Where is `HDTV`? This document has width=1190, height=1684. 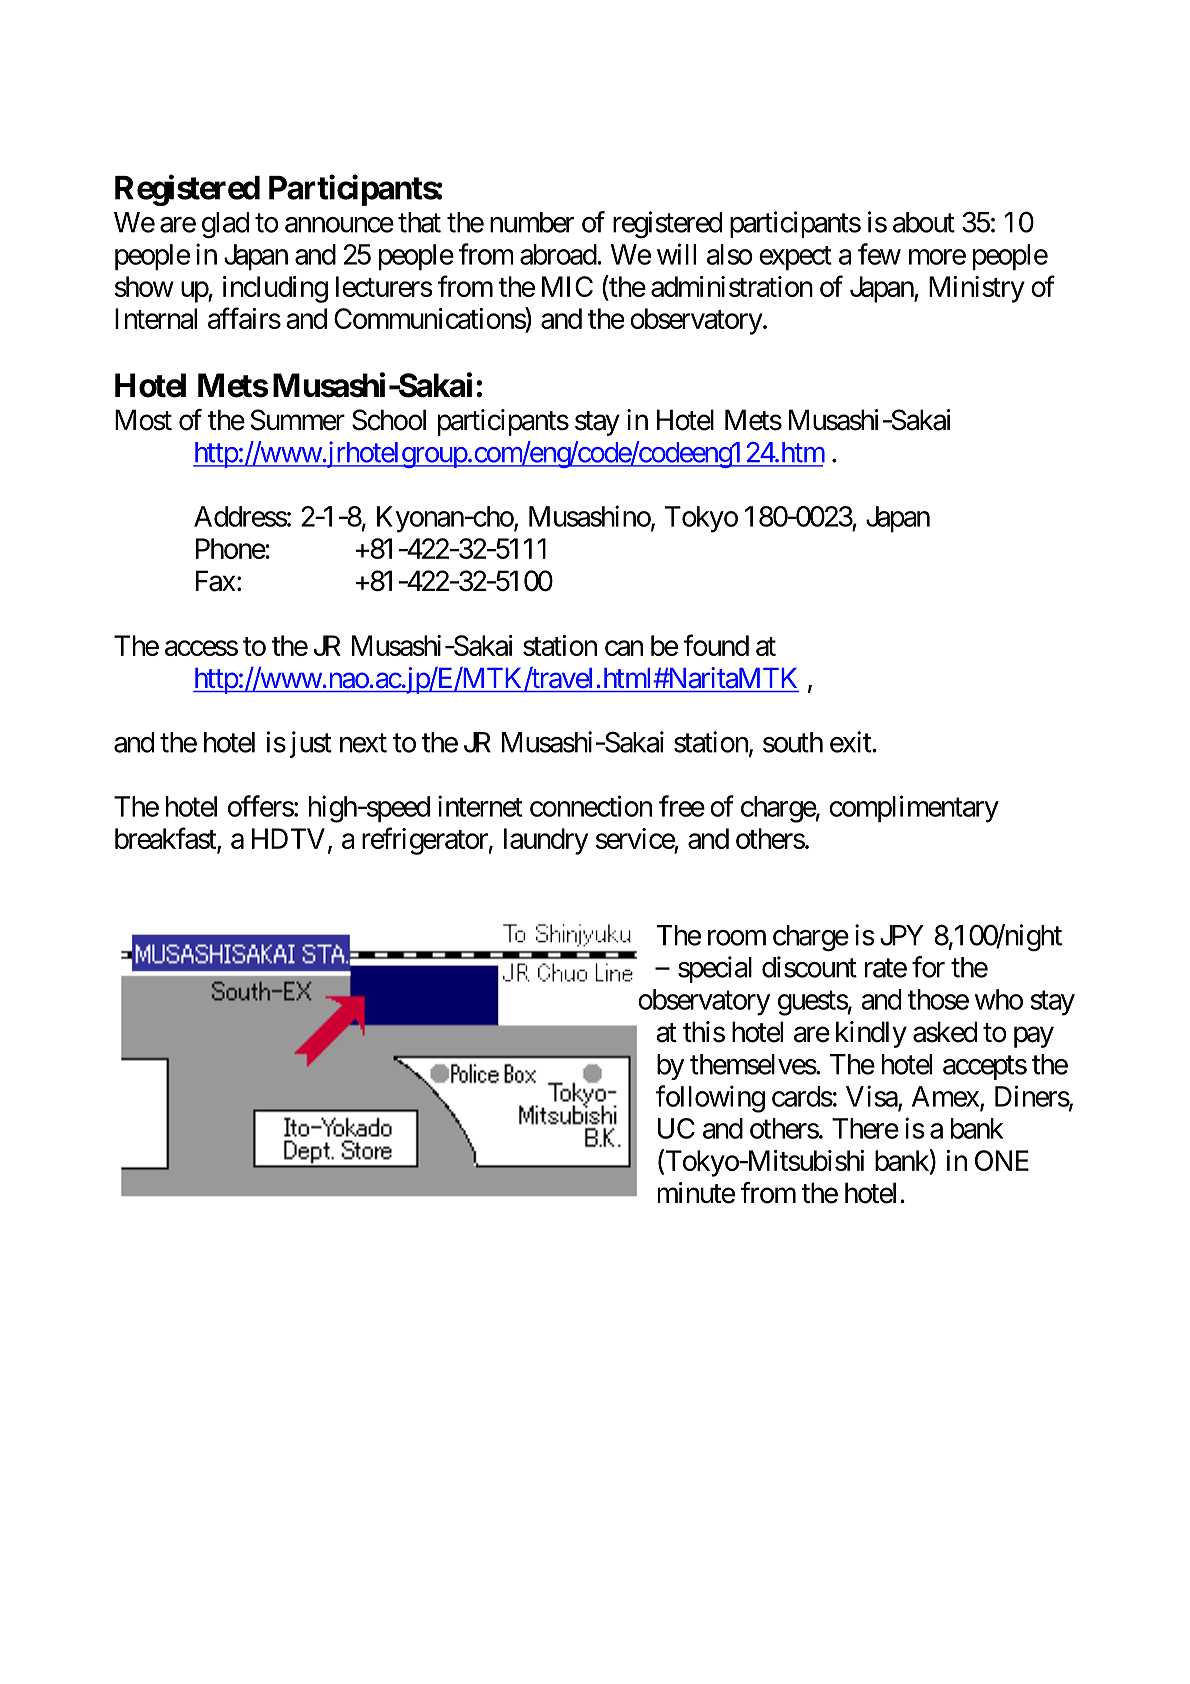 HDTV is located at coordinates (288, 838).
